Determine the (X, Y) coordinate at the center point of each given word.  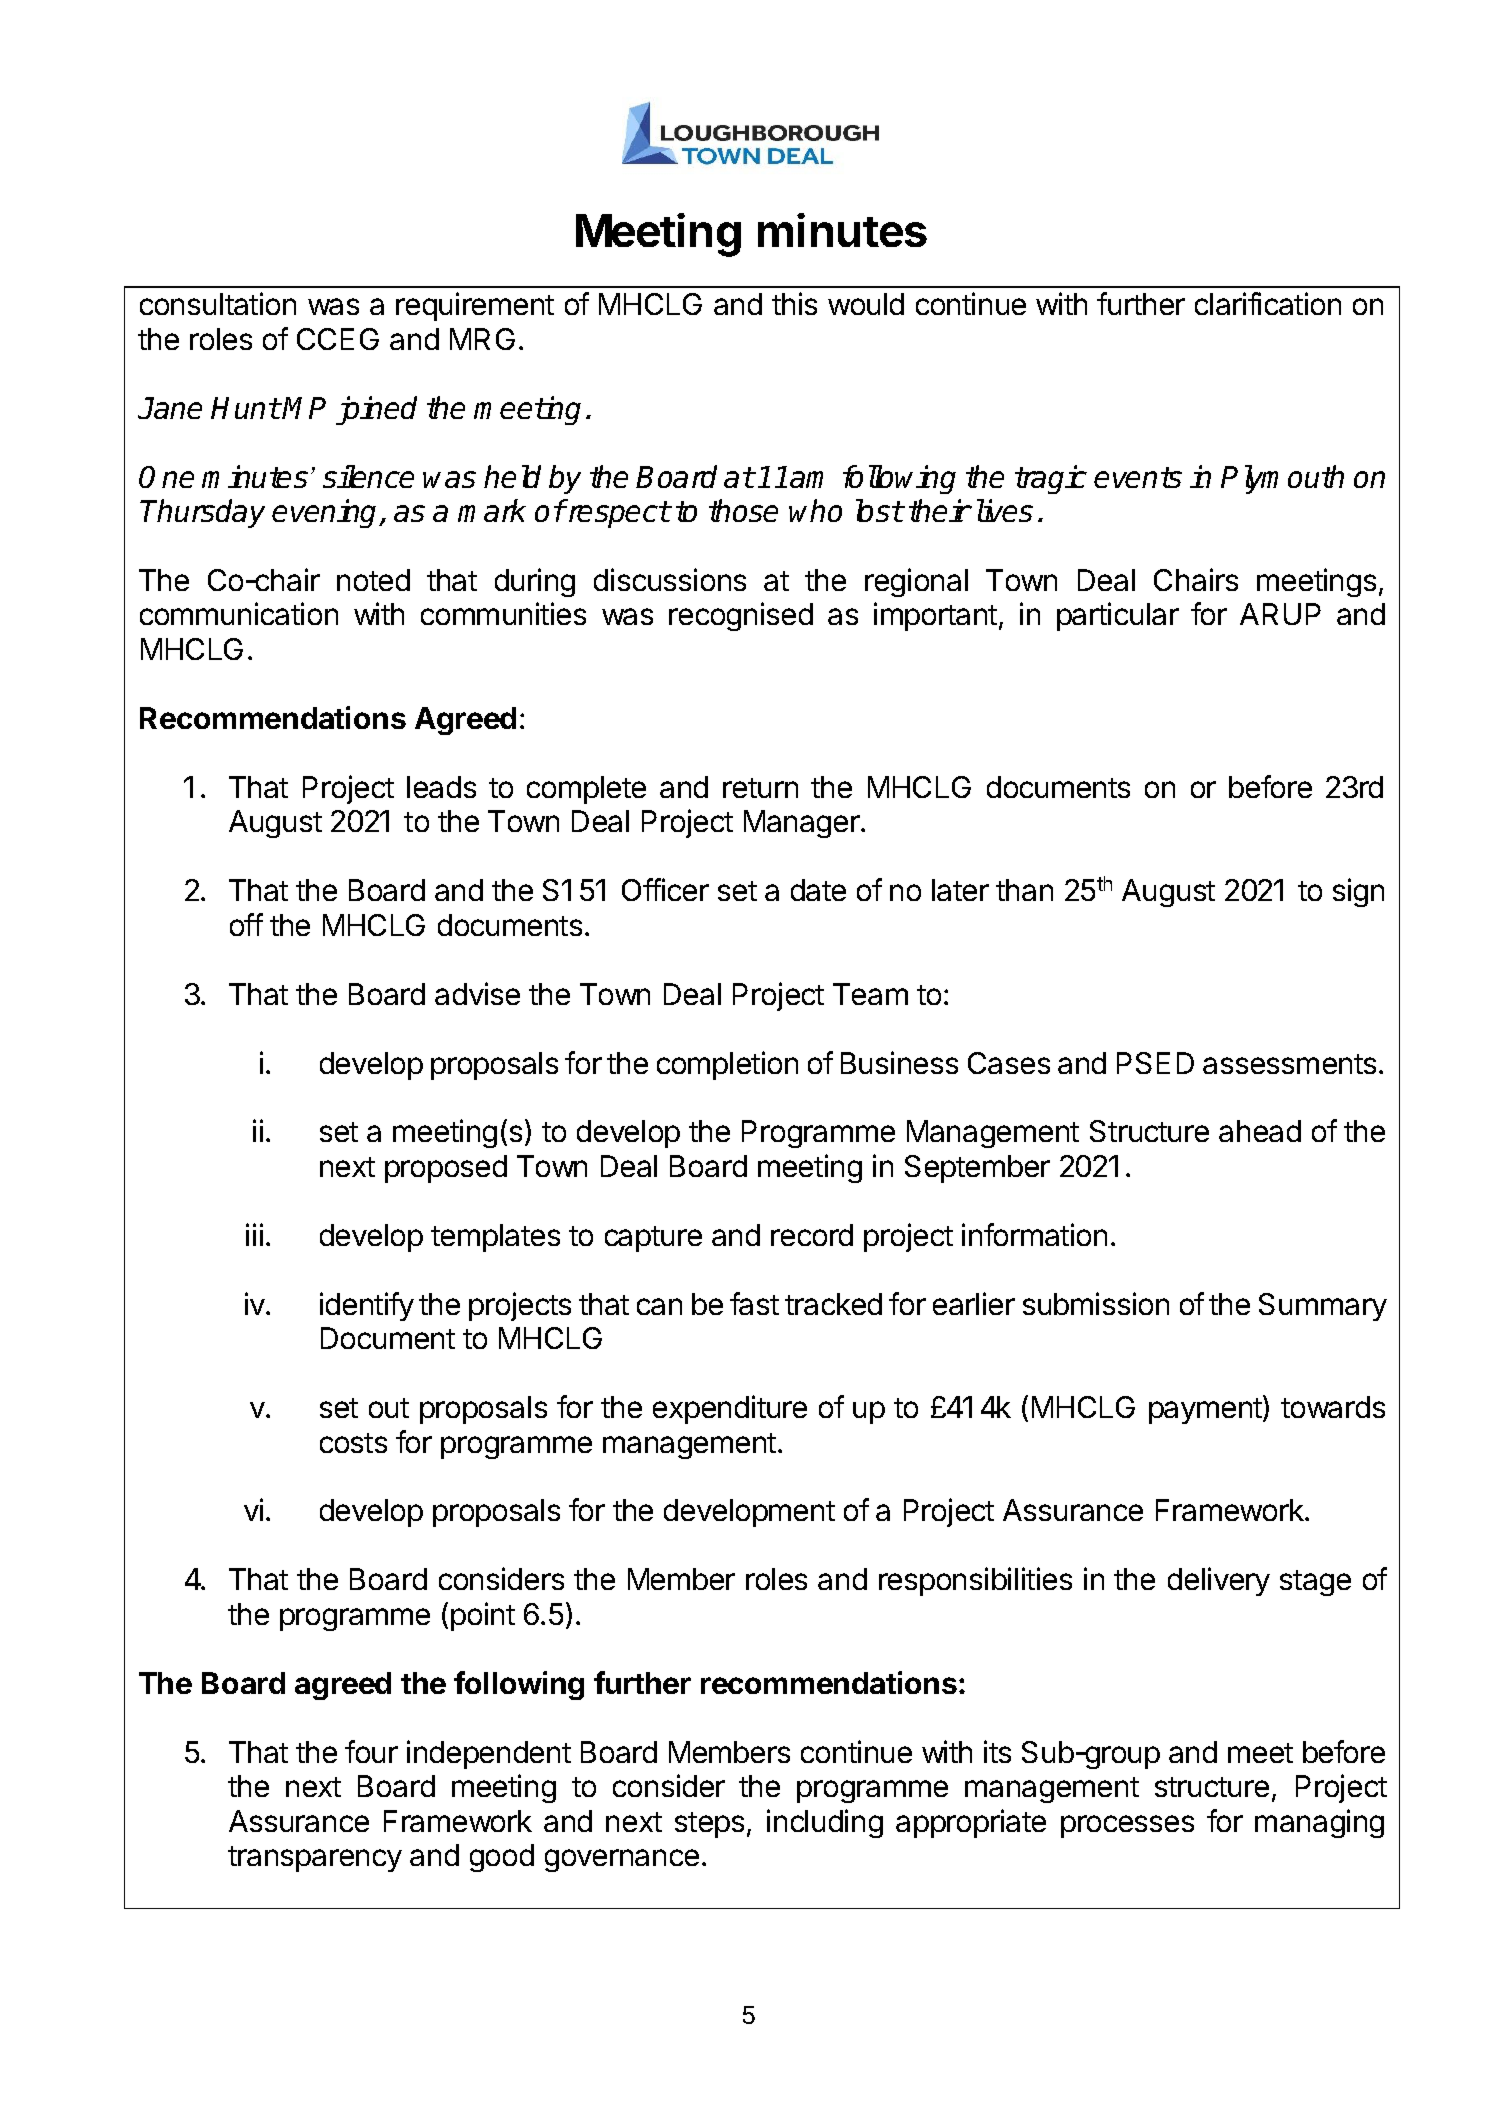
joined (376, 410)
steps (709, 1825)
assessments (1289, 1064)
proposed (446, 1169)
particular (1118, 616)
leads (441, 787)
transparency (315, 1859)
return (760, 788)
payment (1206, 1410)
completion (727, 1065)
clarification (1268, 303)
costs (353, 1443)
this (794, 303)
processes (1127, 1826)
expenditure (730, 1409)
